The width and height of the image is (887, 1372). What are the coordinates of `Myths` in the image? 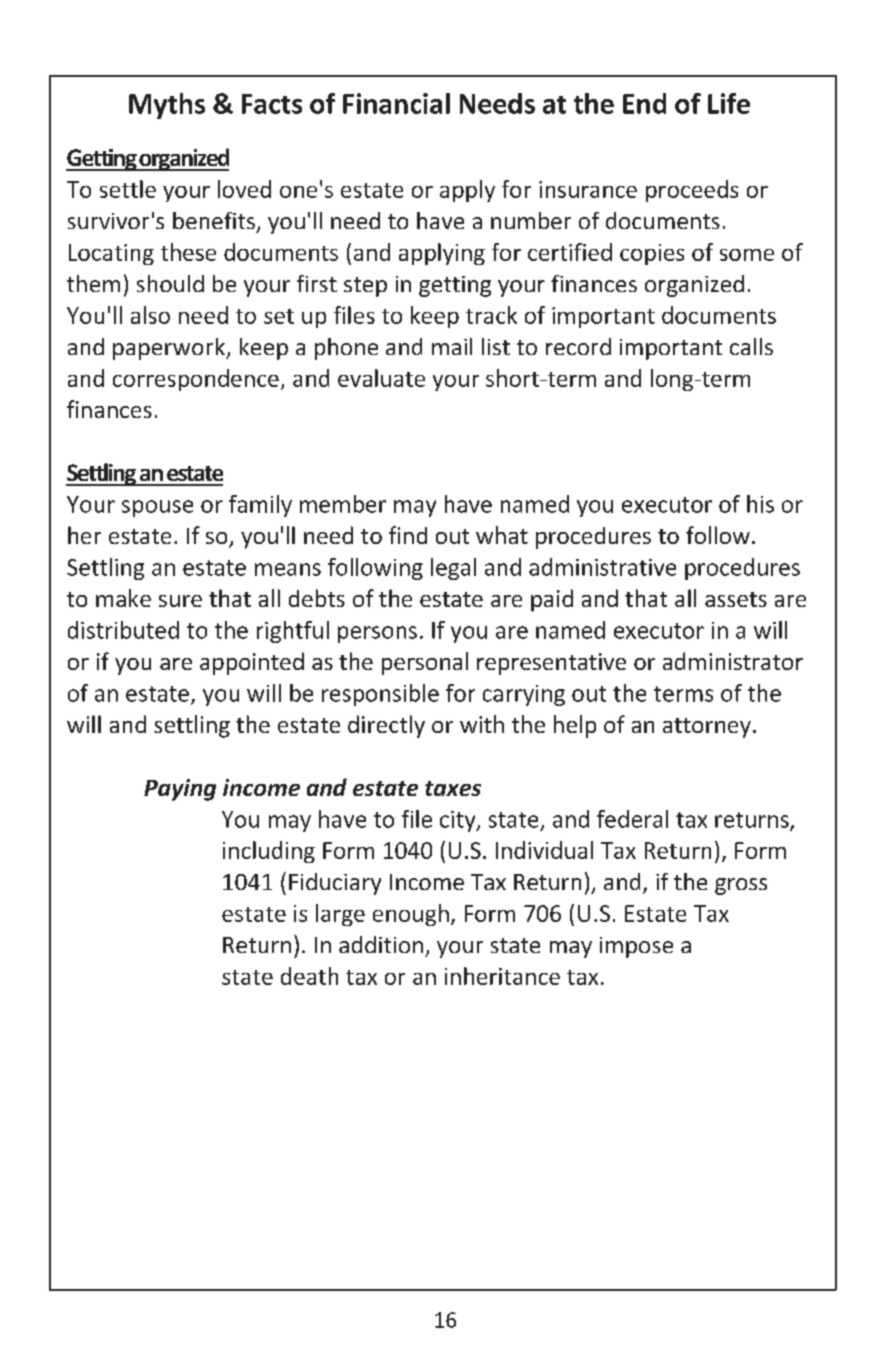 It's located at (167, 106).
